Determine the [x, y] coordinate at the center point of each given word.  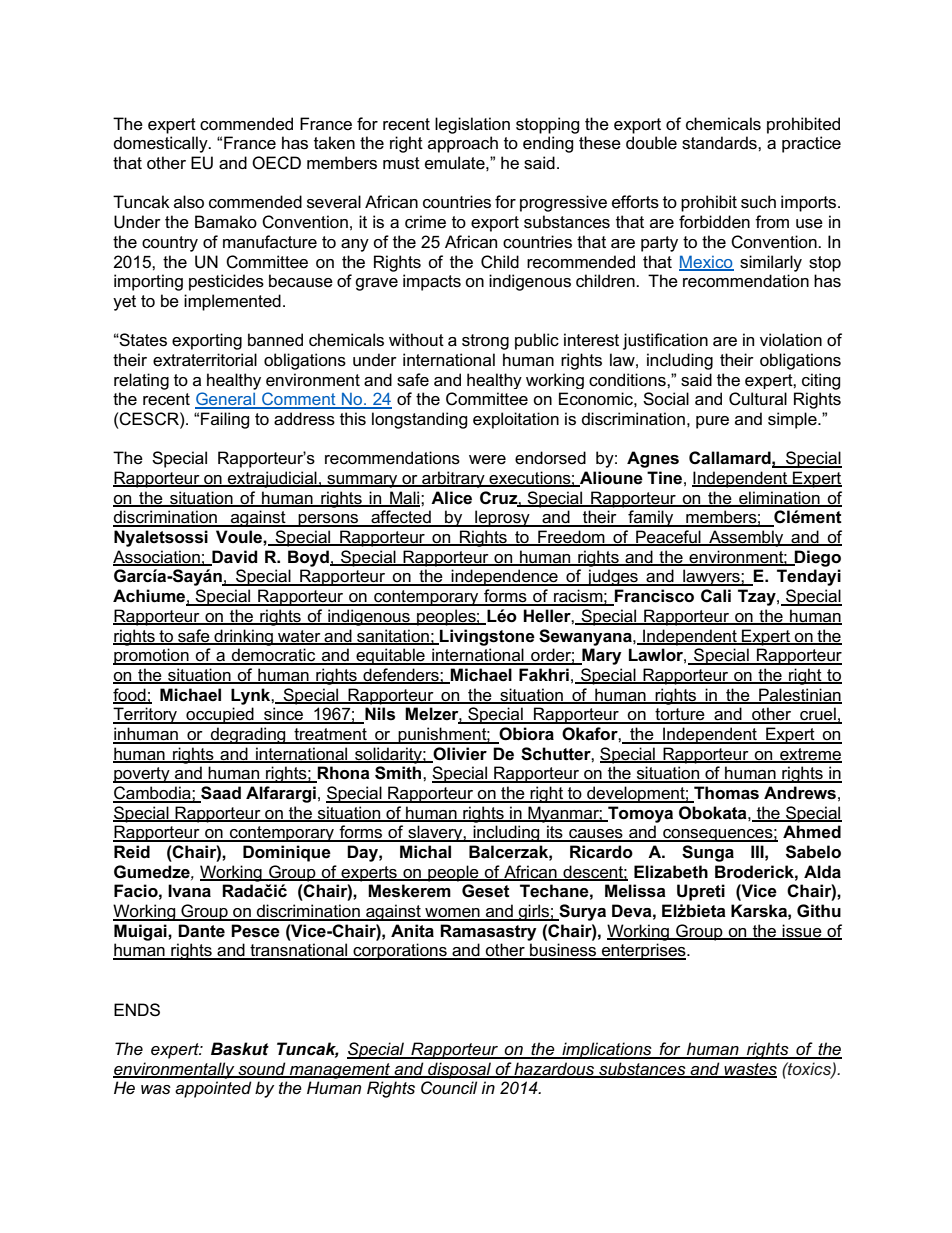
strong [485, 342]
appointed [213, 1089]
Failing [225, 420]
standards [720, 143]
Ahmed [812, 832]
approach [463, 144]
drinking [243, 637]
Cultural [758, 399]
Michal [425, 852]
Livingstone [486, 637]
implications [607, 1050]
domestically [162, 144]
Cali [716, 596]
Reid [132, 852]
